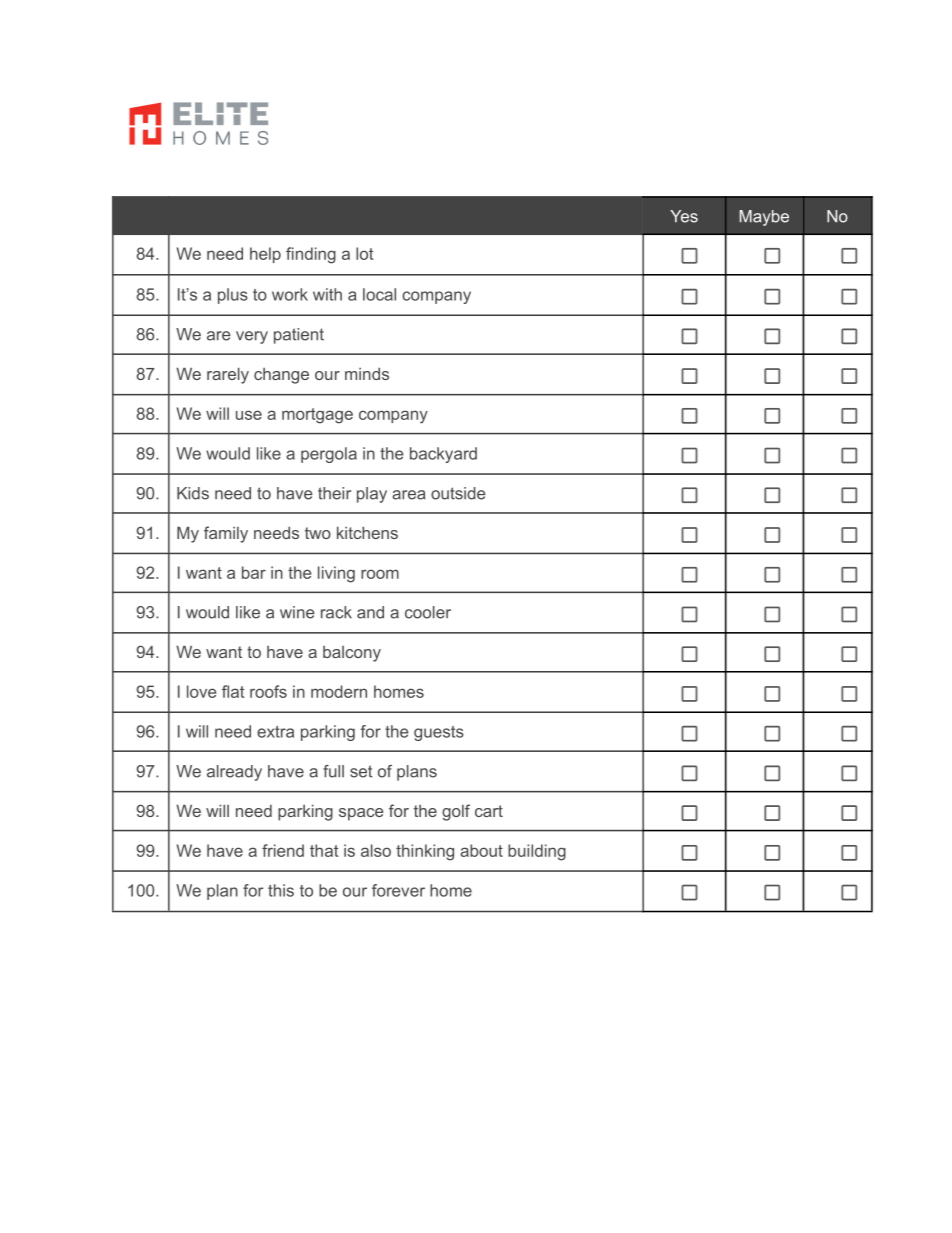 The image size is (952, 1233). What do you see at coordinates (254, 572) in the document?
I see `bar` at bounding box center [254, 572].
